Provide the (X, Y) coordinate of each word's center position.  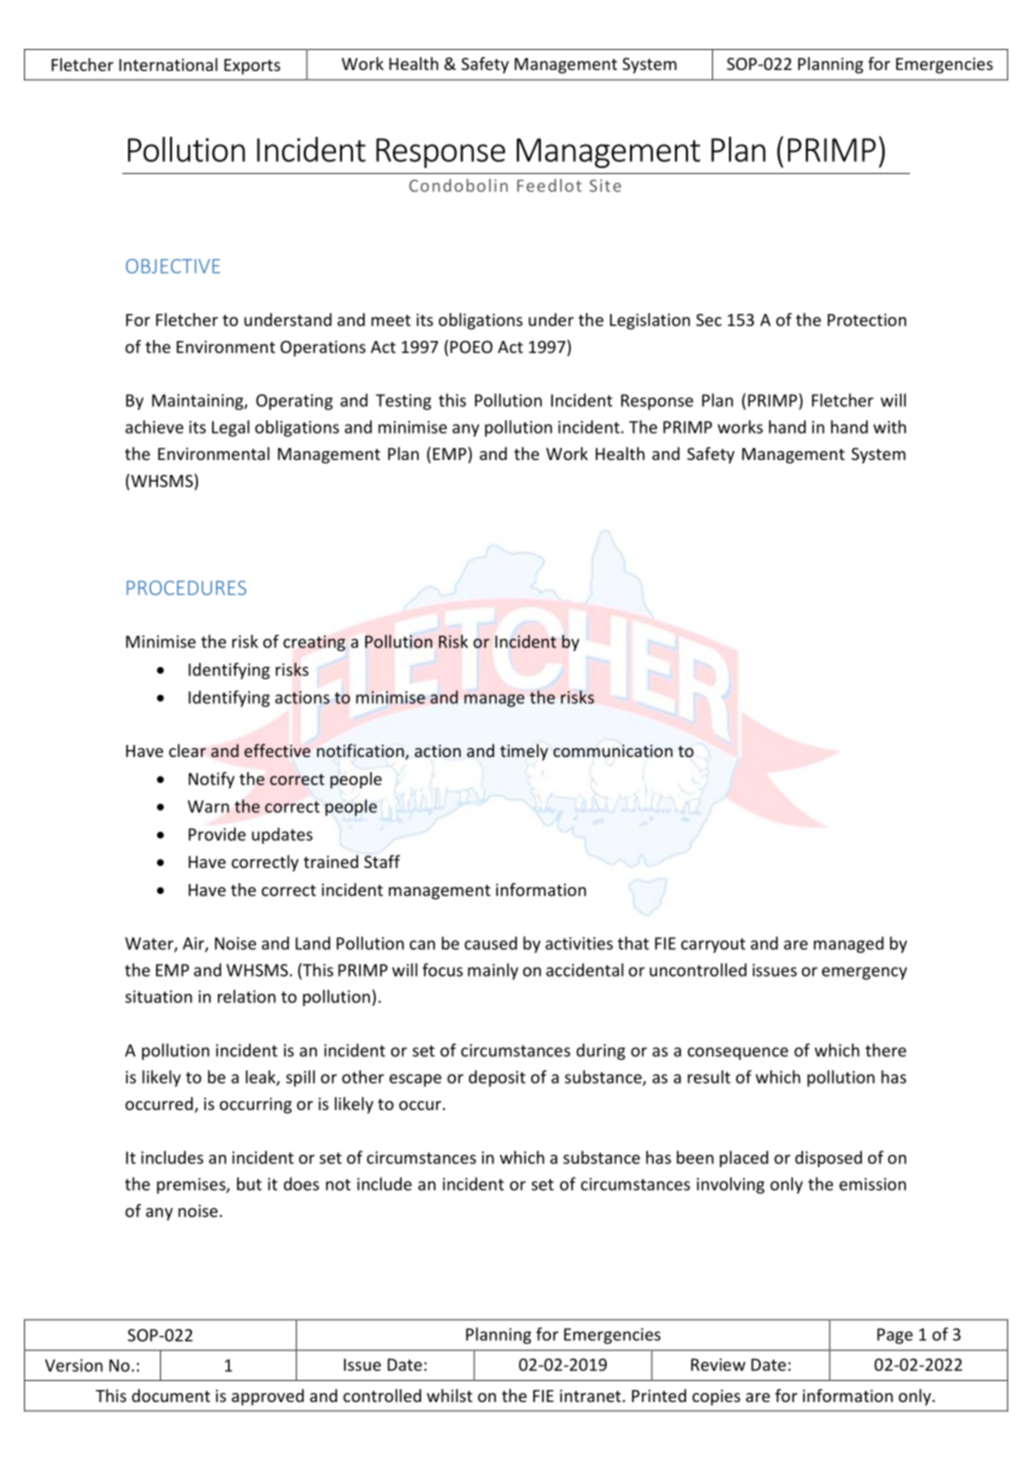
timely (524, 752)
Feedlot (549, 185)
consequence (738, 1053)
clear (187, 750)
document (171, 1395)
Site (605, 185)
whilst (449, 1395)
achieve (154, 427)
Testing (403, 402)
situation (158, 996)
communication (613, 750)
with (889, 427)
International (168, 64)
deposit (497, 1078)
